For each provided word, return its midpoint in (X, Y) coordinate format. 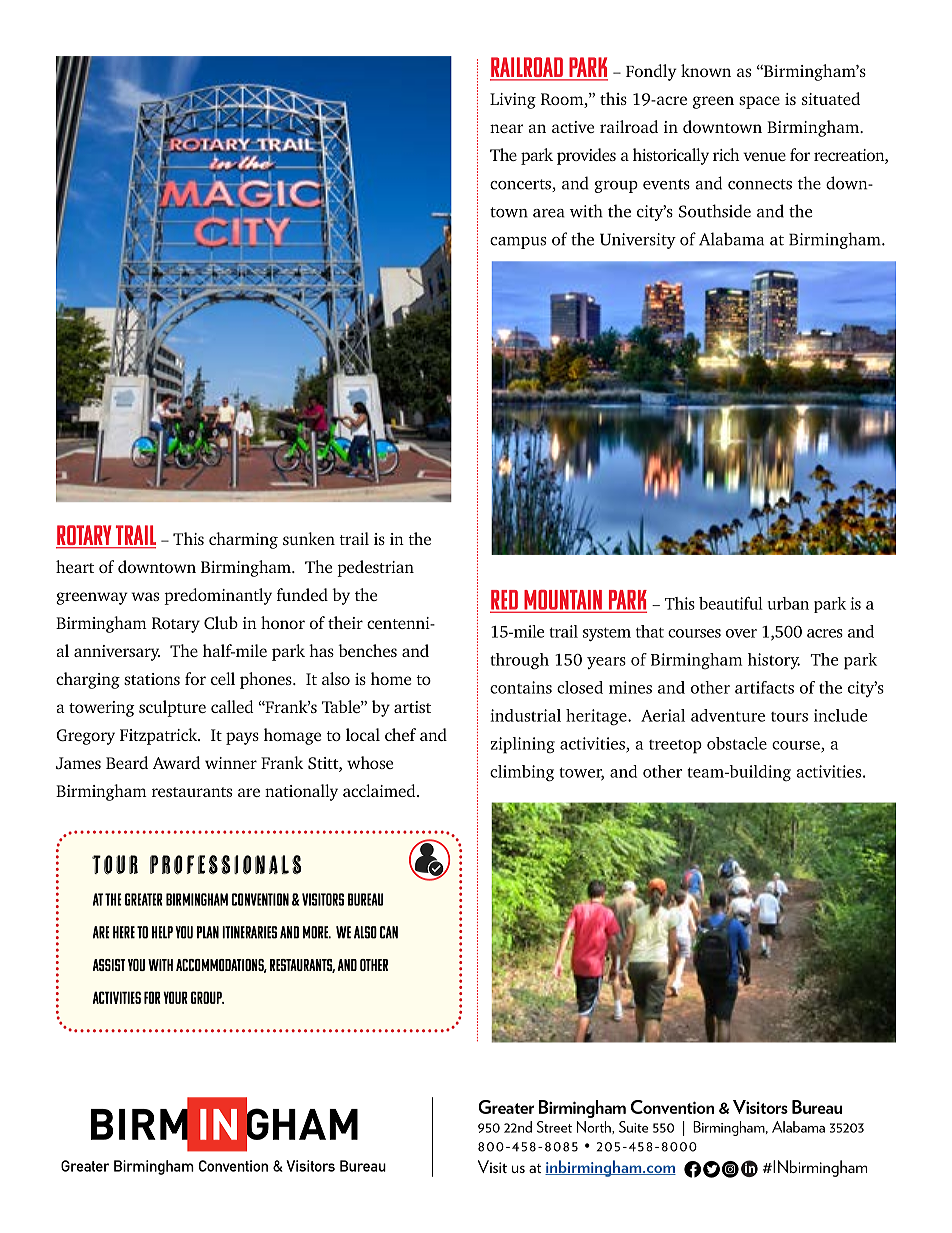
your (175, 997)
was (145, 596)
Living (513, 101)
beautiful (731, 603)
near (506, 128)
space (759, 102)
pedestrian (375, 568)
